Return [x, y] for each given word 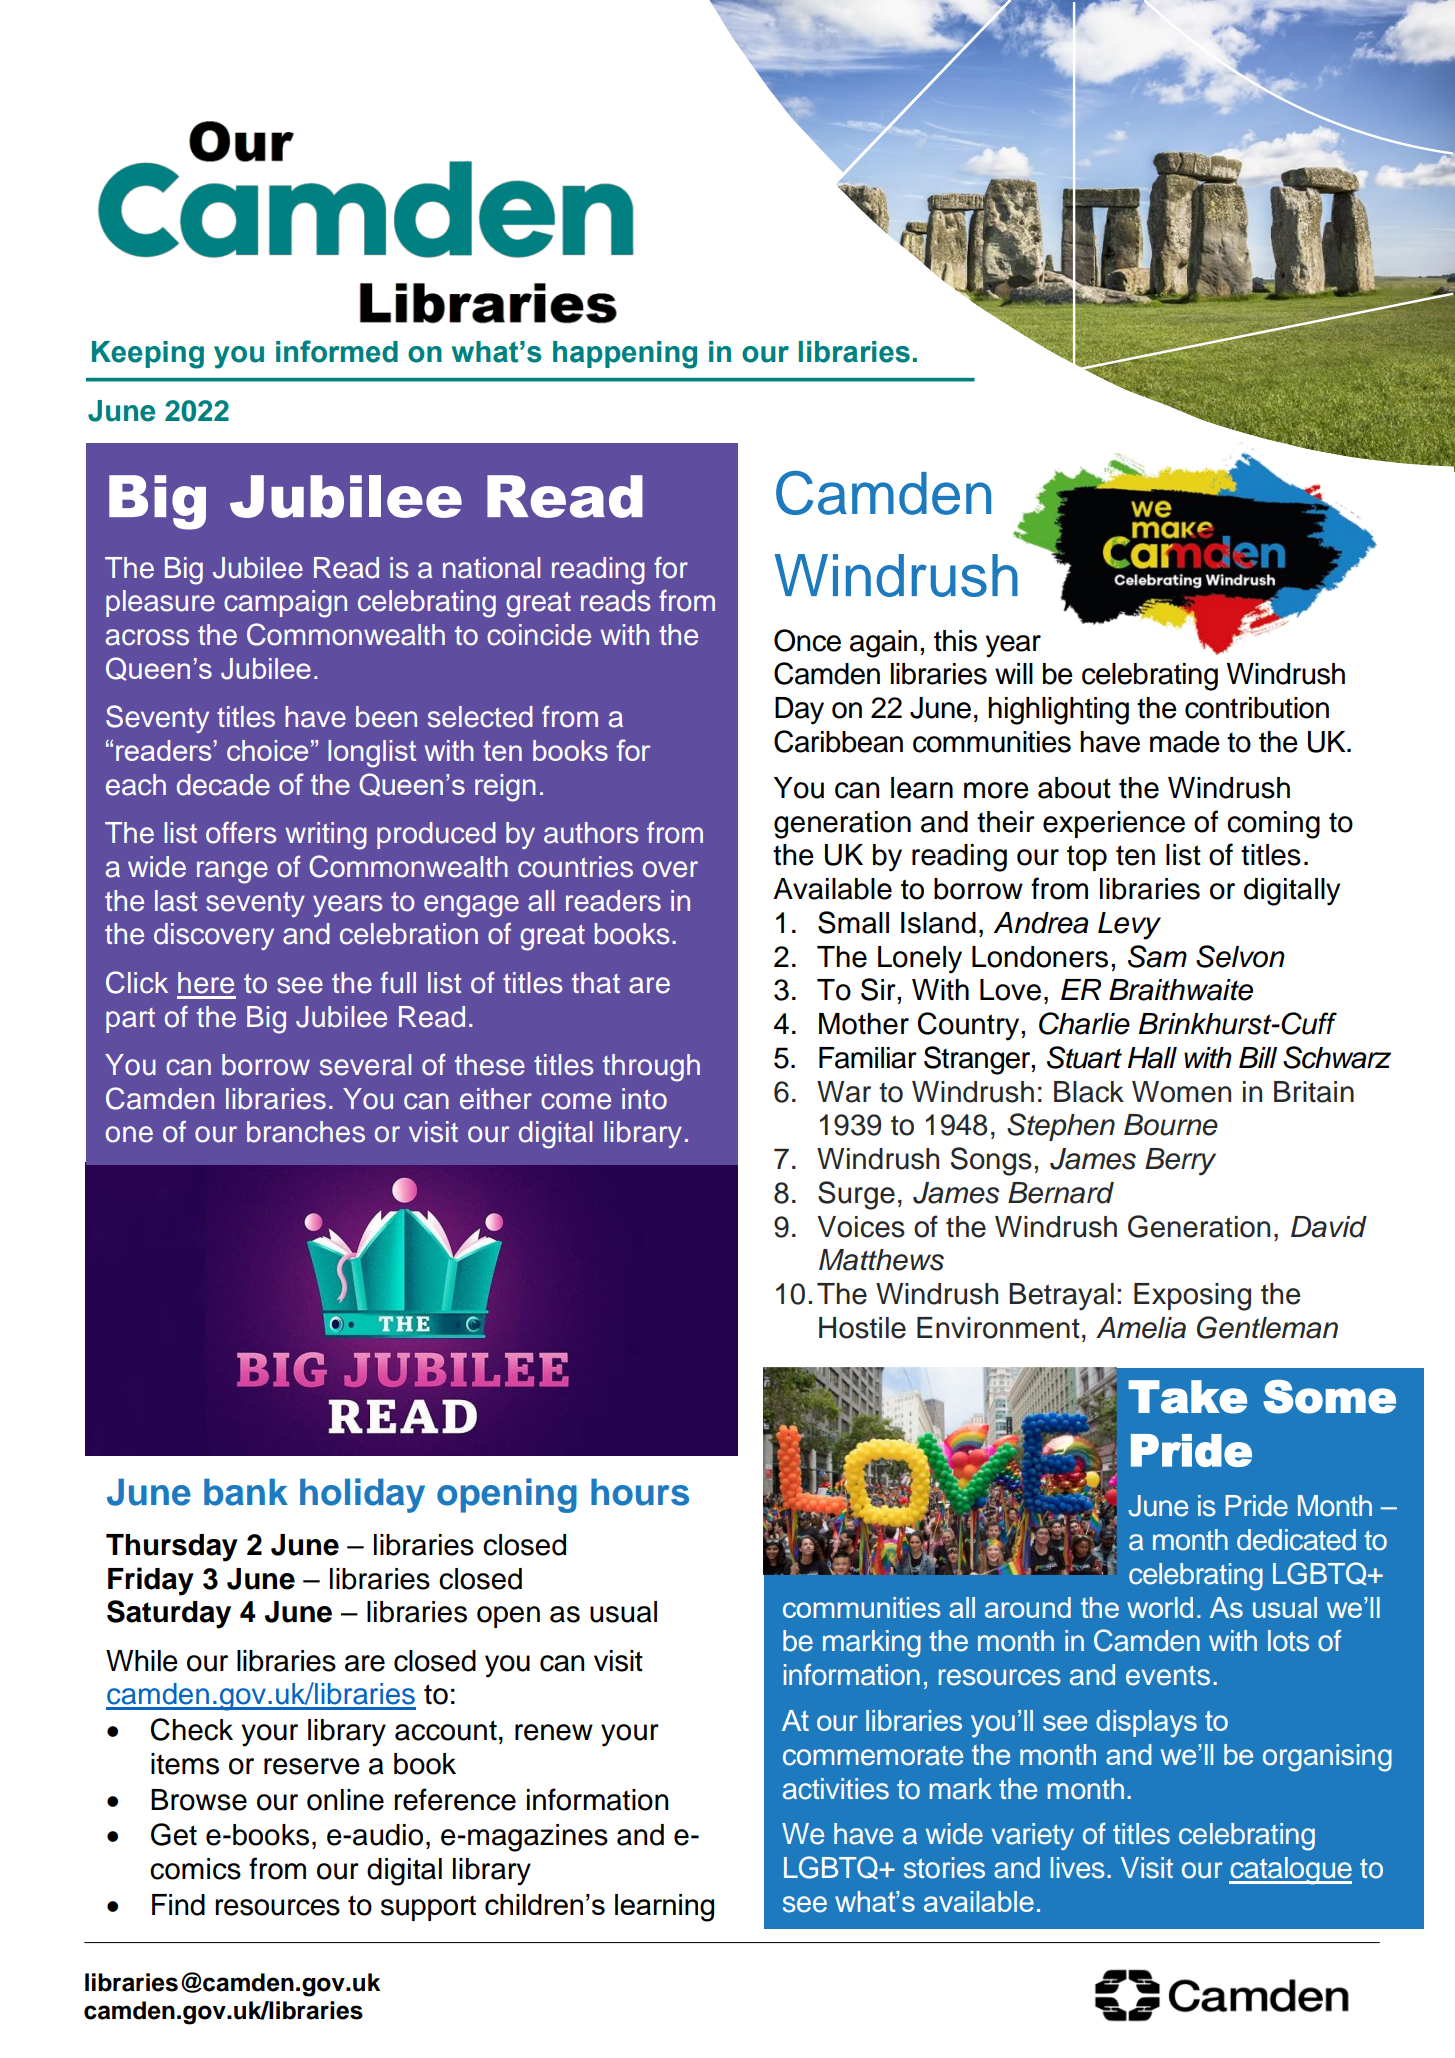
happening [625, 355]
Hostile [862, 1328]
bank [246, 1492]
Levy [1129, 926]
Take [1187, 1397]
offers [241, 832]
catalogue [1290, 1871]
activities [836, 1789]
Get [174, 1834]
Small [853, 922]
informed [337, 351]
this [955, 641]
